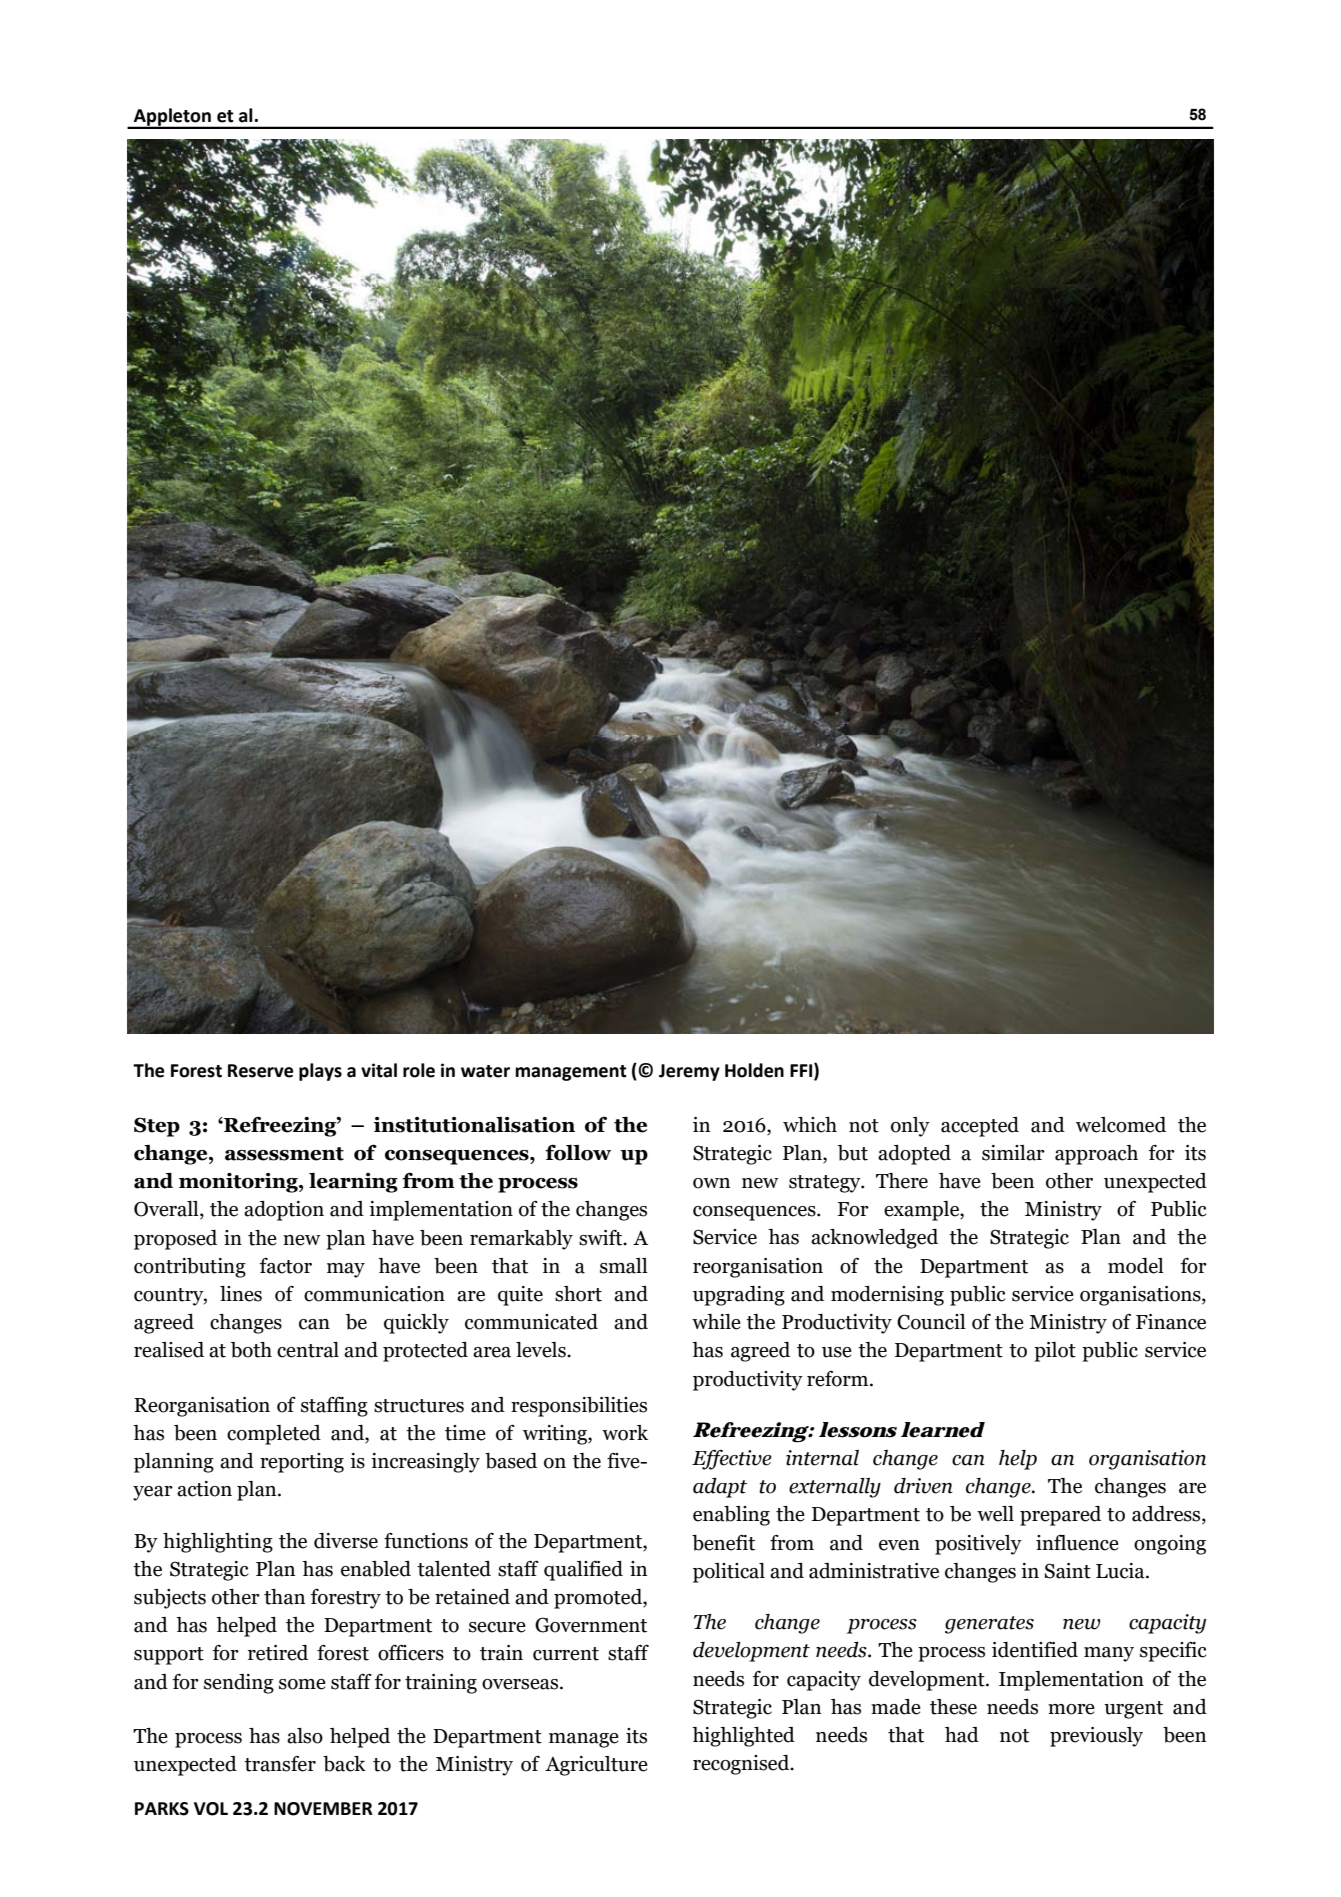  I want to click on both, so click(251, 1350).
